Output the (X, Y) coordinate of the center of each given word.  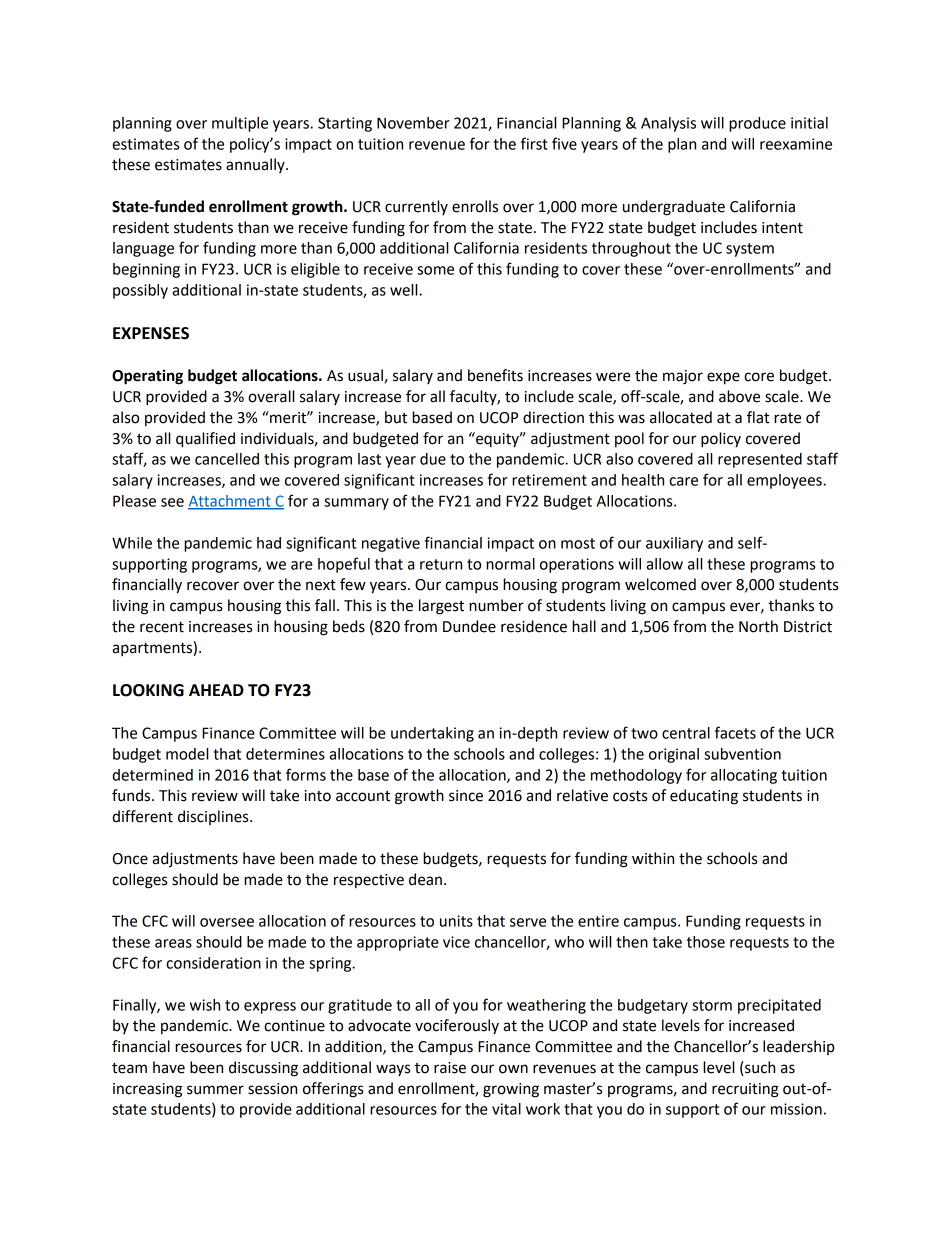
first (534, 143)
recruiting (745, 1090)
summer (215, 1090)
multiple (240, 124)
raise (450, 1068)
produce (757, 124)
